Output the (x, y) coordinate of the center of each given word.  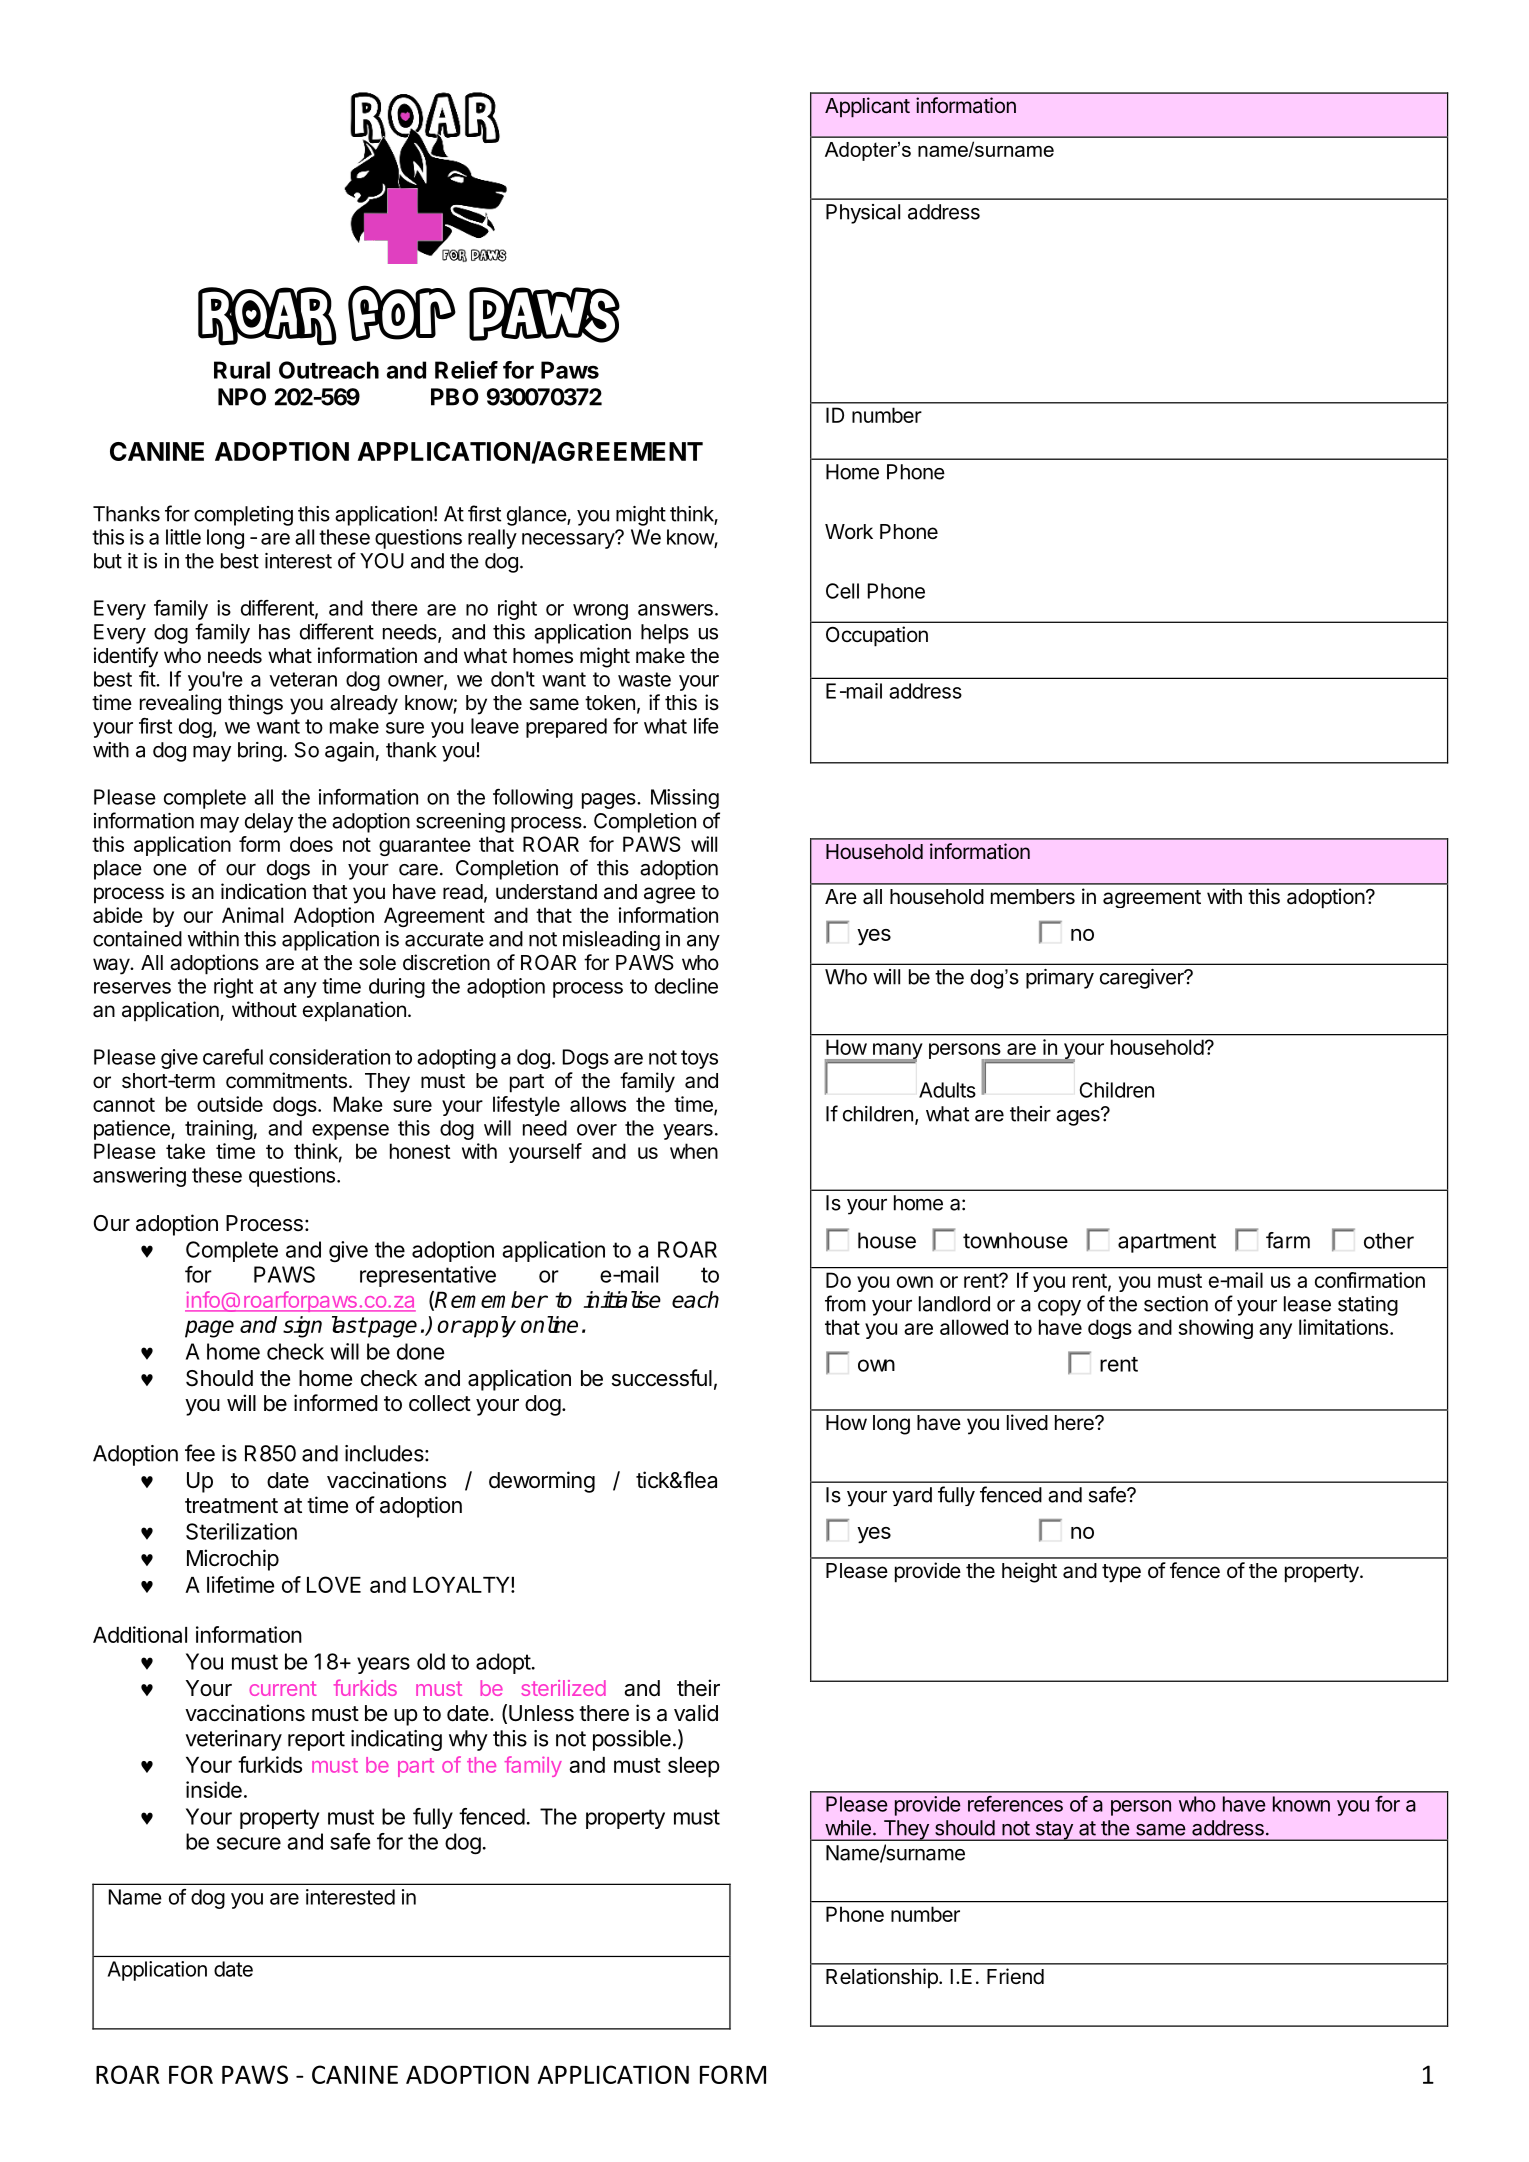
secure (249, 1843)
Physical (863, 214)
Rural (242, 370)
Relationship (883, 1978)
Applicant (867, 107)
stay (1054, 1831)
